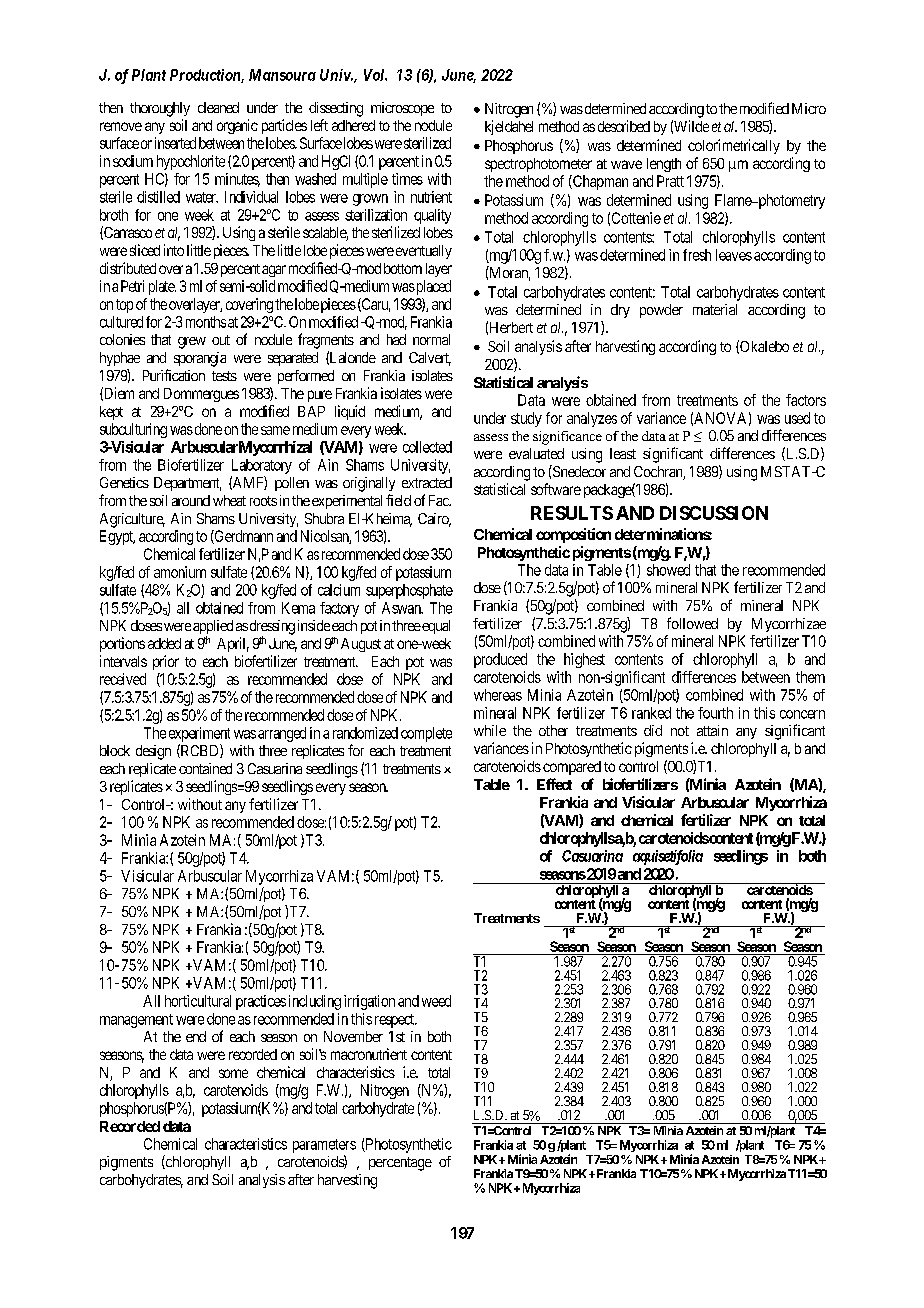 This screenshot has height=1308, width=924. Describe the element at coordinates (715, 309) in the screenshot. I see `material` at that location.
